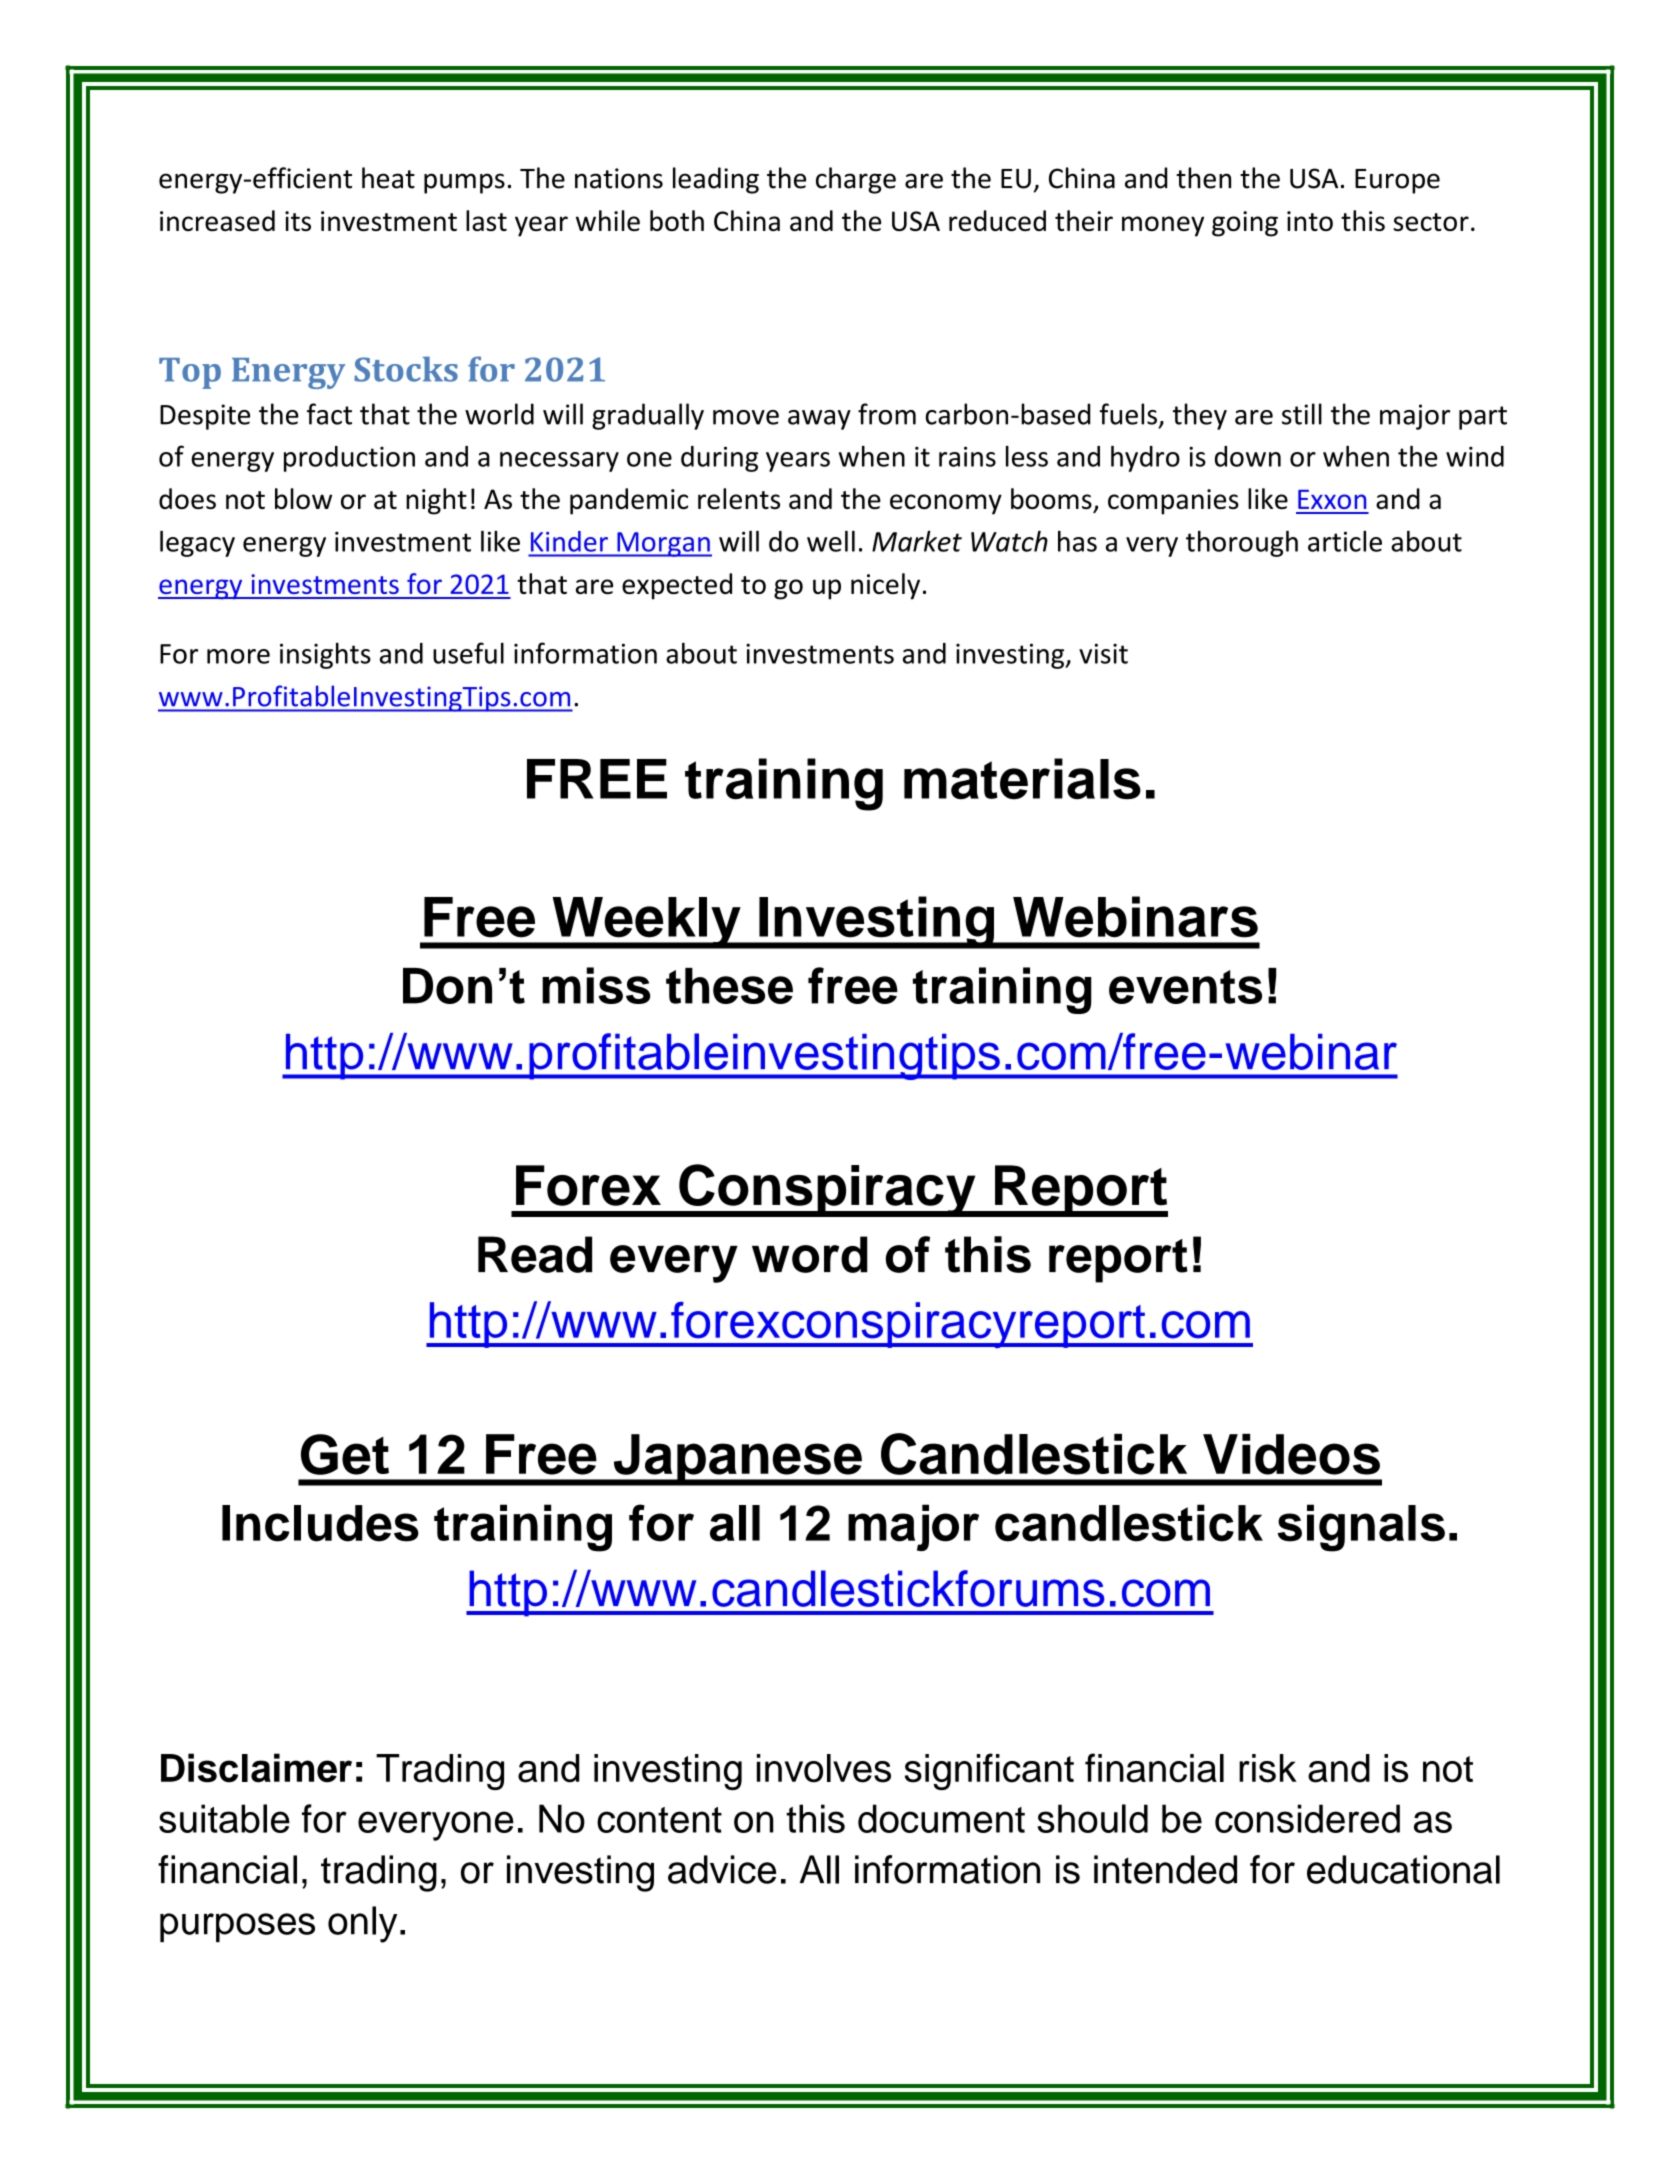 The height and width of the screenshot is (2174, 1680). Describe the element at coordinates (1022, 779) in the screenshot. I see `materials` at that location.
